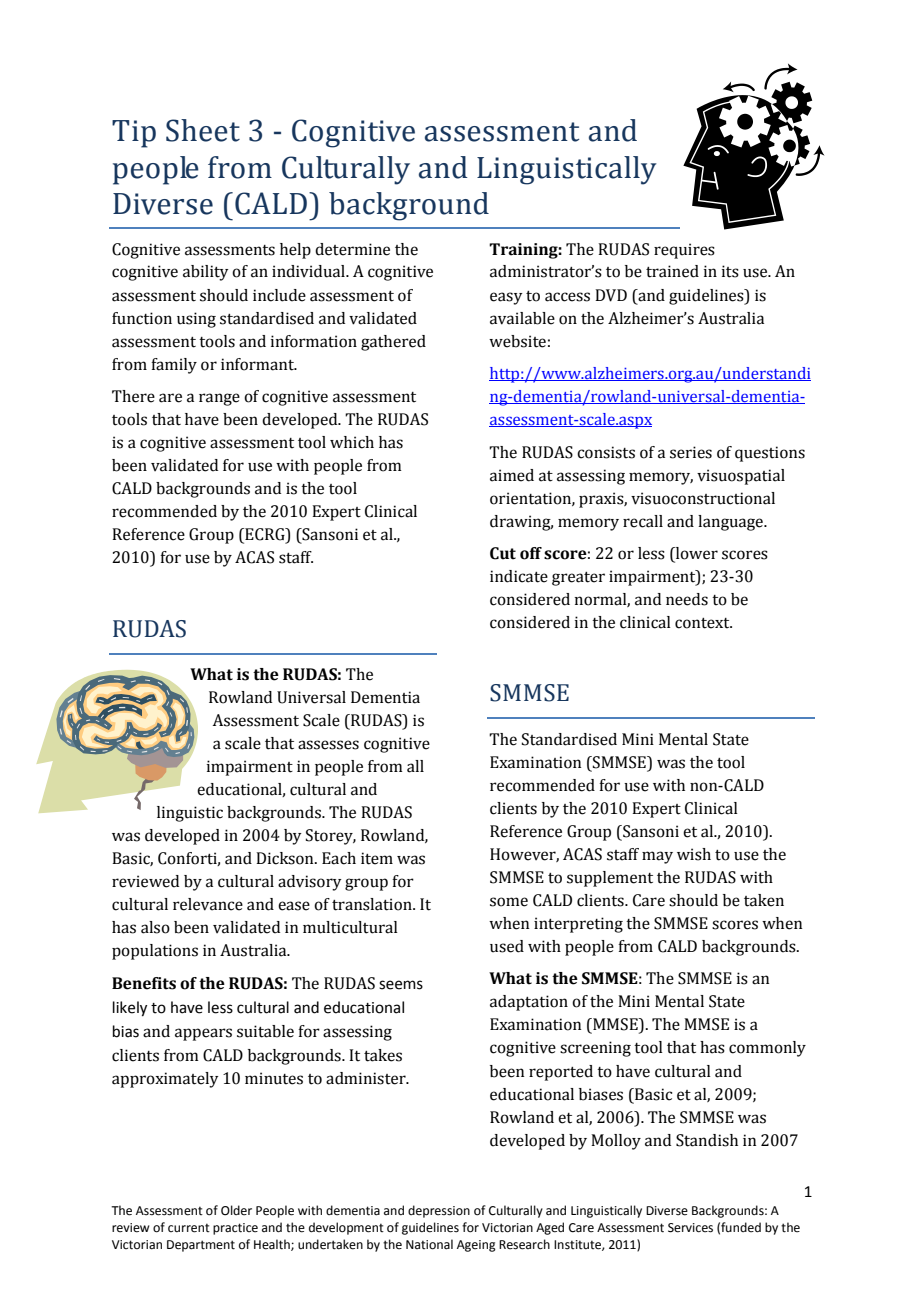 The image size is (924, 1308). What do you see at coordinates (517, 341) in the screenshot?
I see `website` at bounding box center [517, 341].
